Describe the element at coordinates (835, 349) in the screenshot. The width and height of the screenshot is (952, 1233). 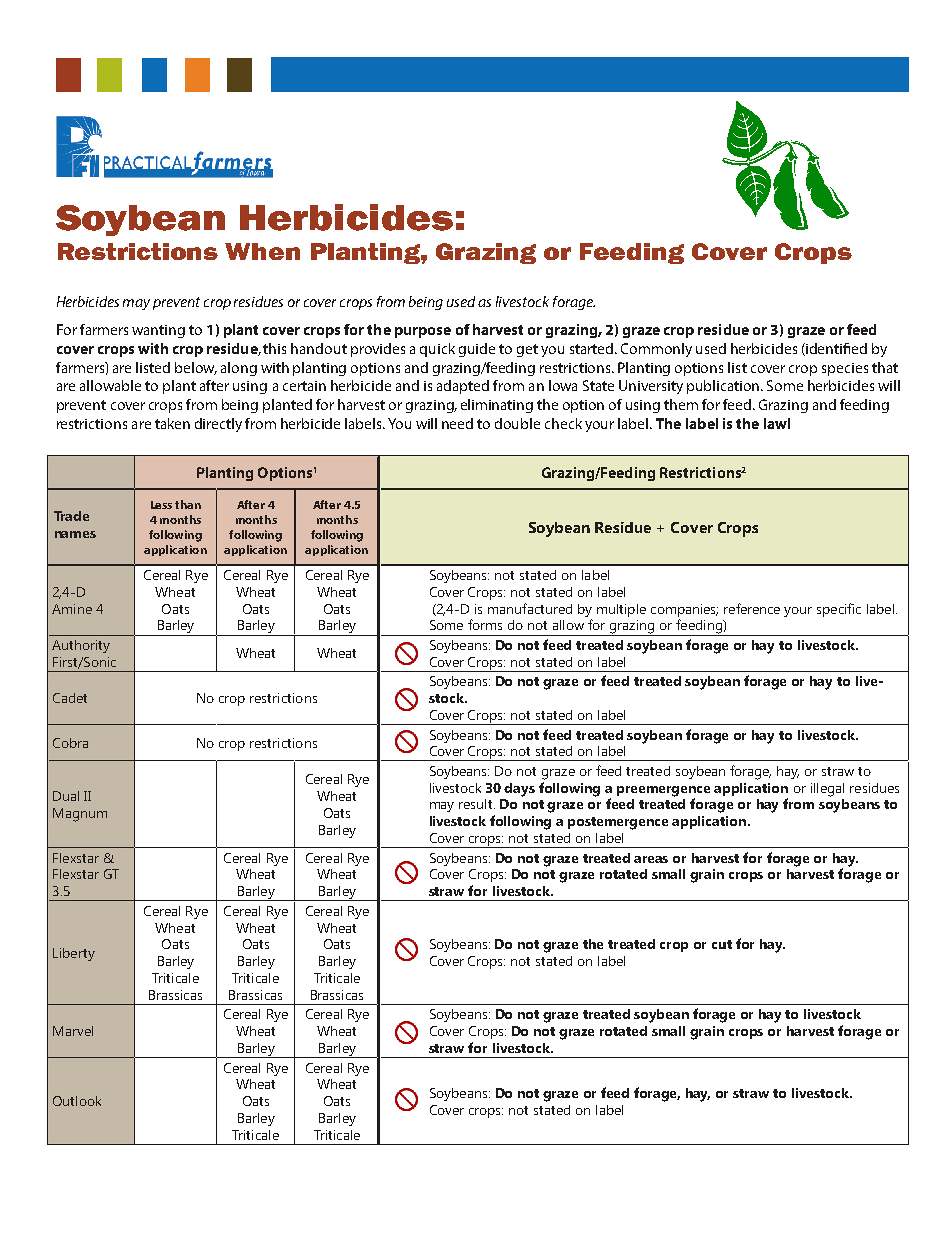
I see `identified` at that location.
